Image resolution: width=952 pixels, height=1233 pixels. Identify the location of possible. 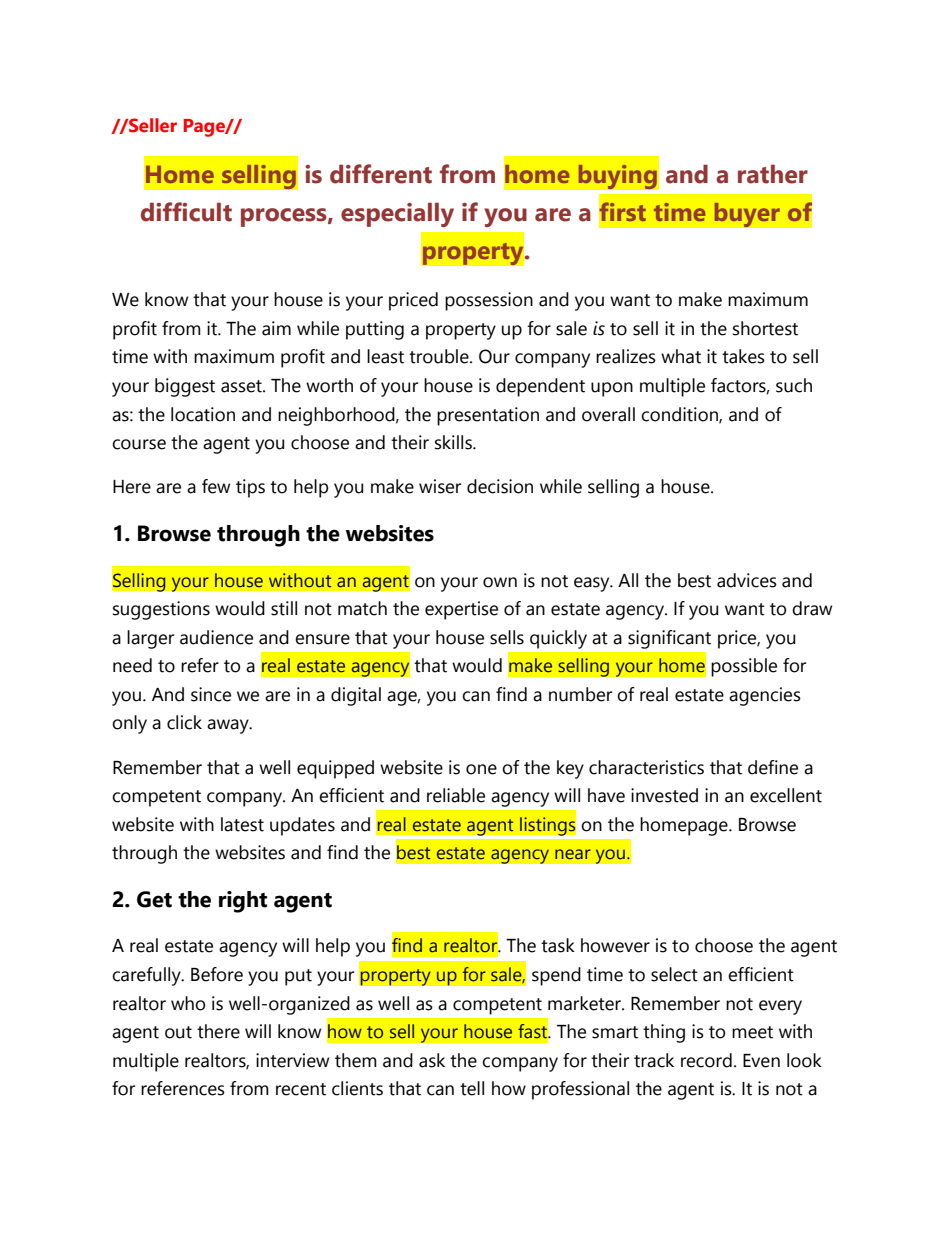
(744, 667).
